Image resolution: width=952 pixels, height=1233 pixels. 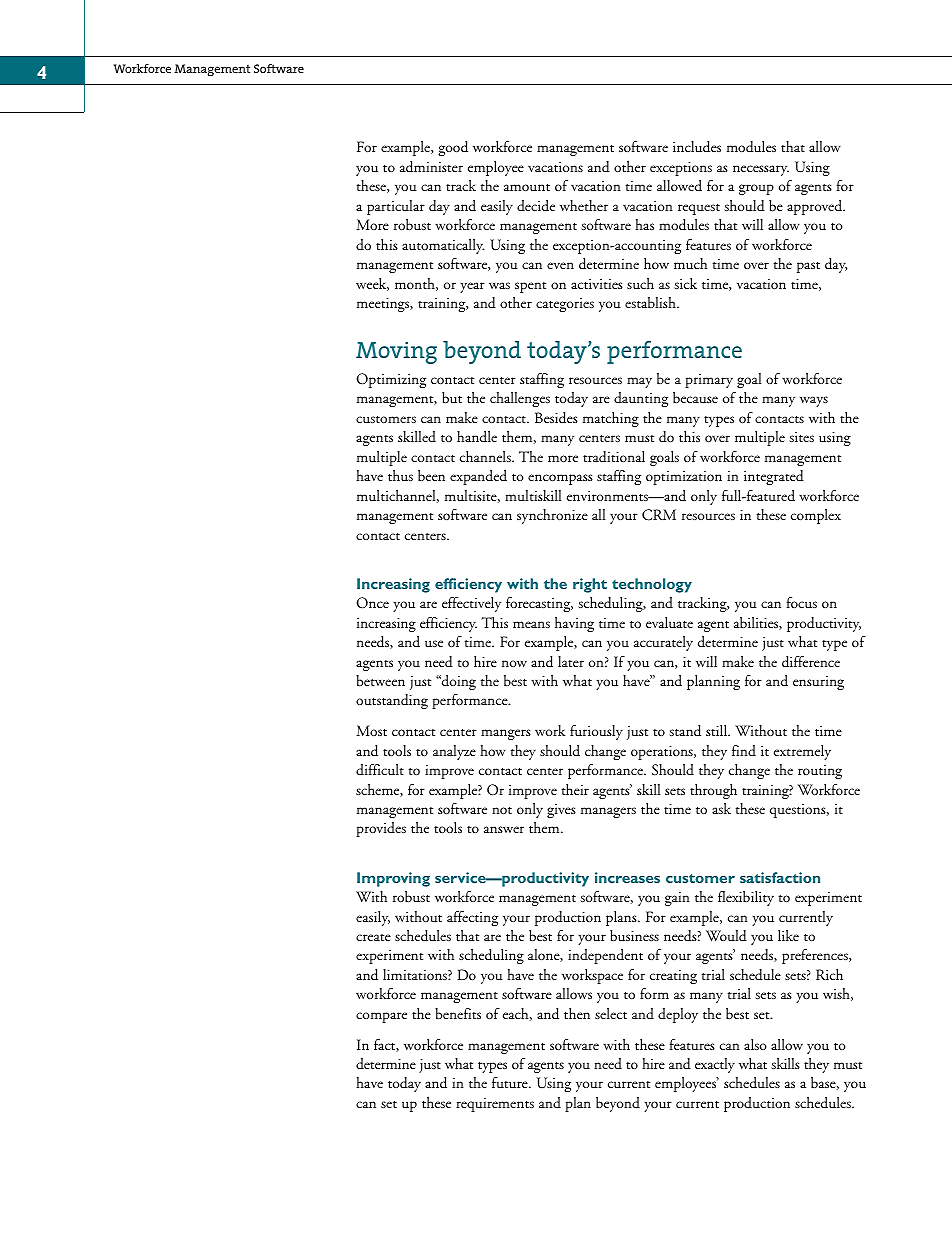 I want to click on whether, so click(x=584, y=205).
